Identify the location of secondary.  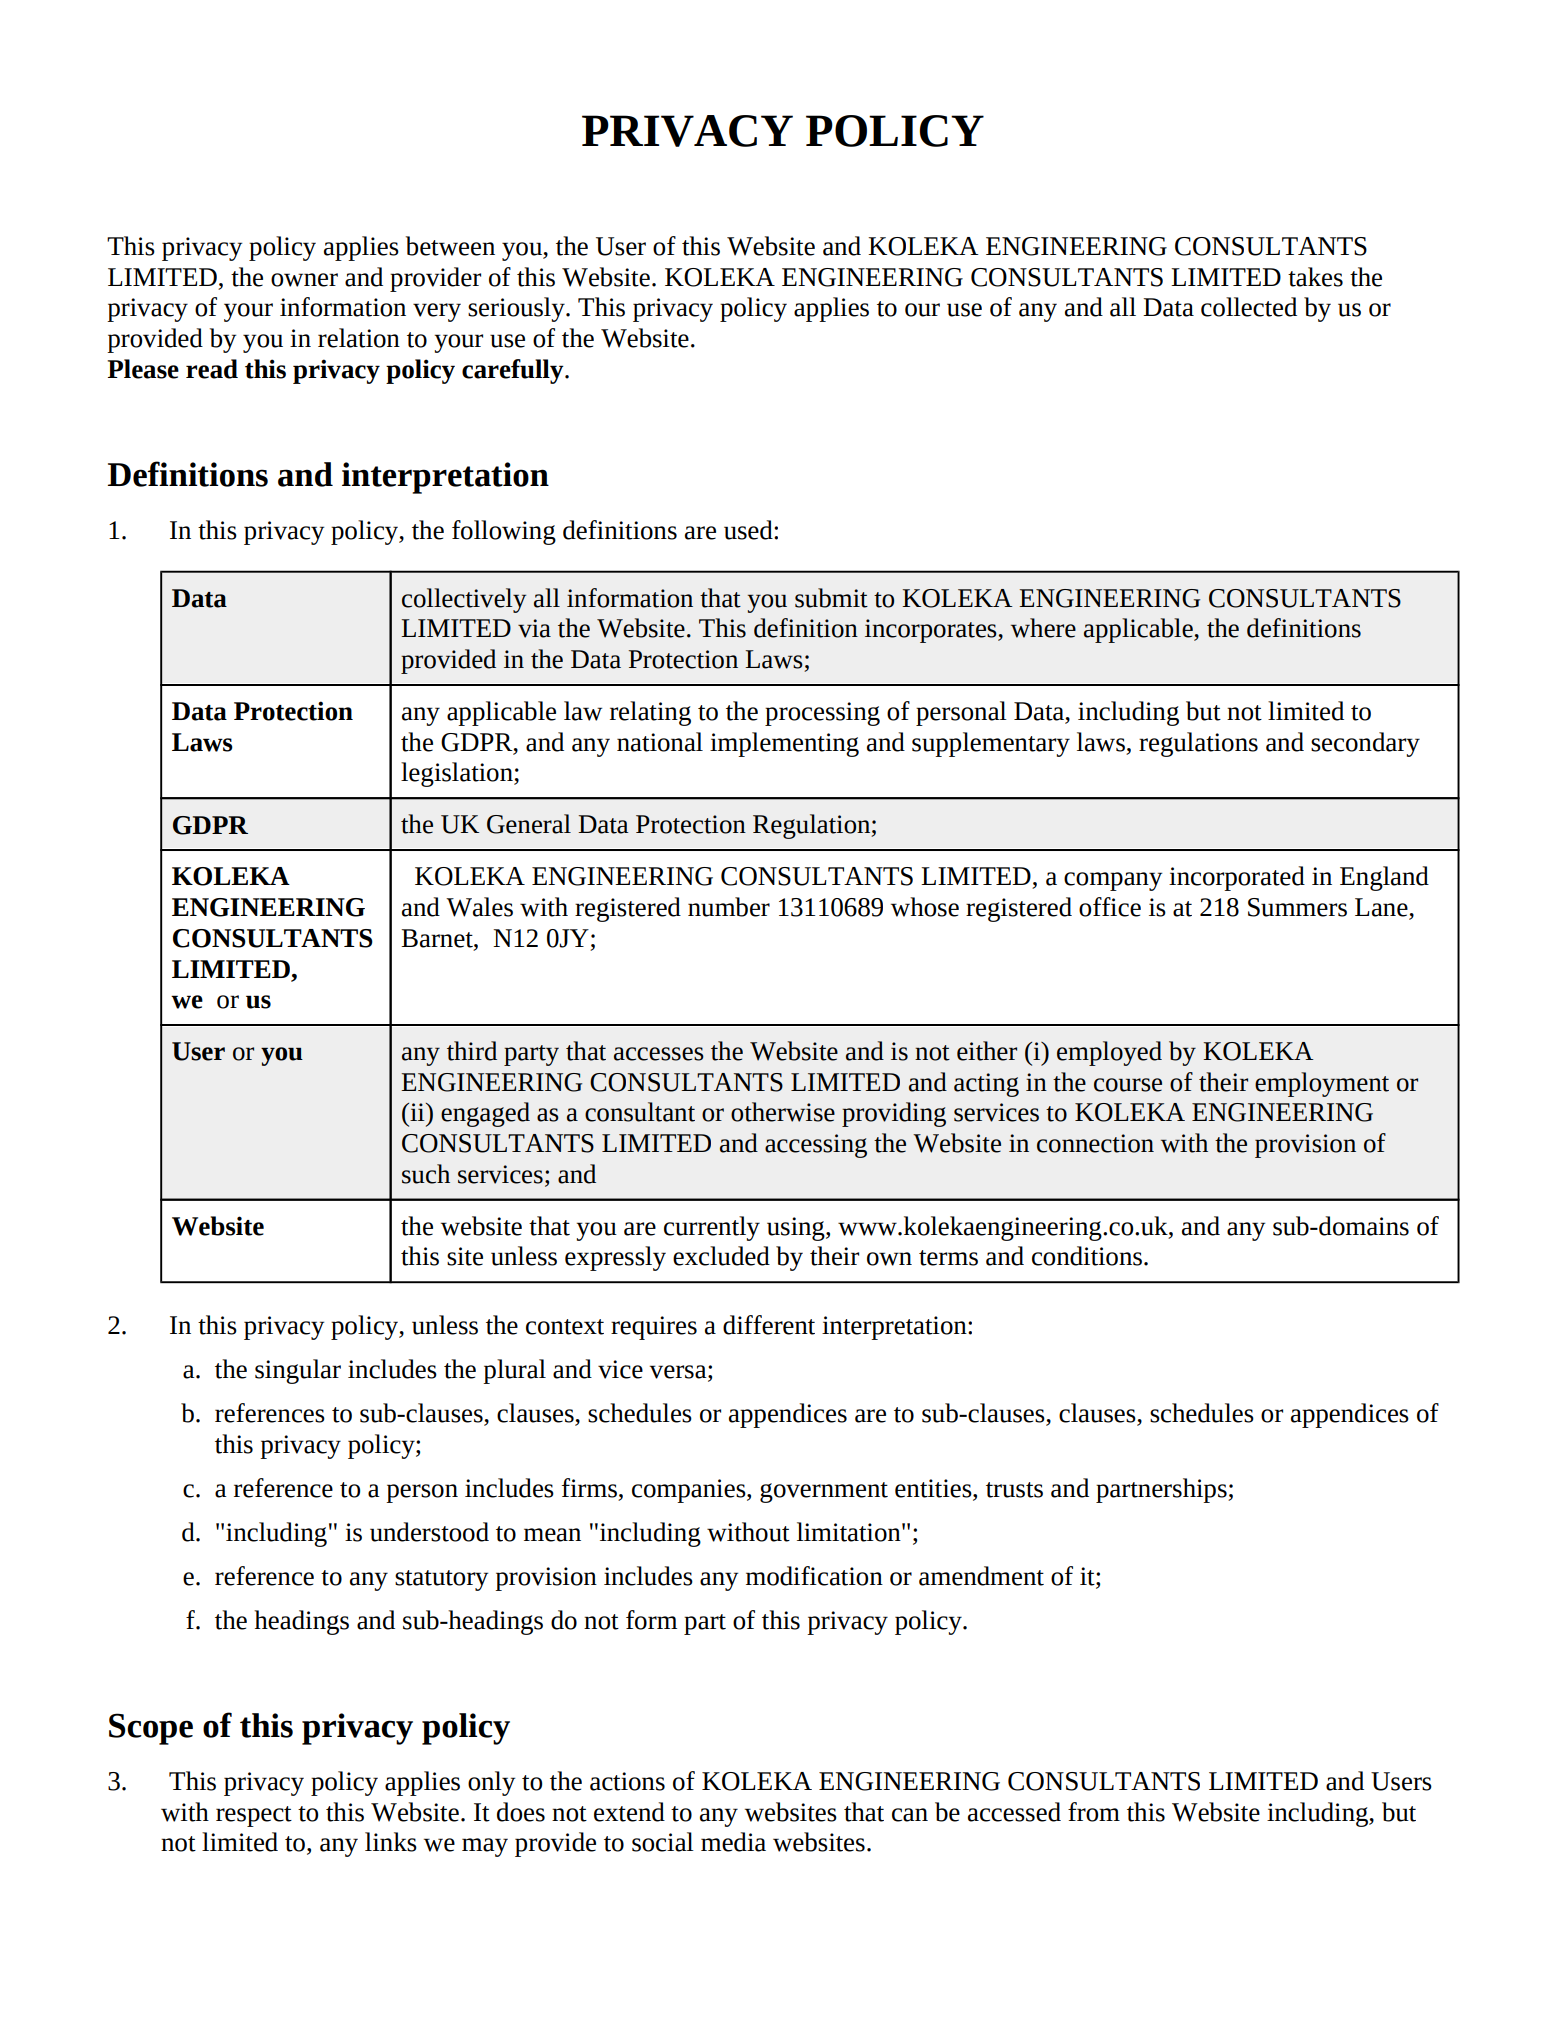
(1365, 744).
